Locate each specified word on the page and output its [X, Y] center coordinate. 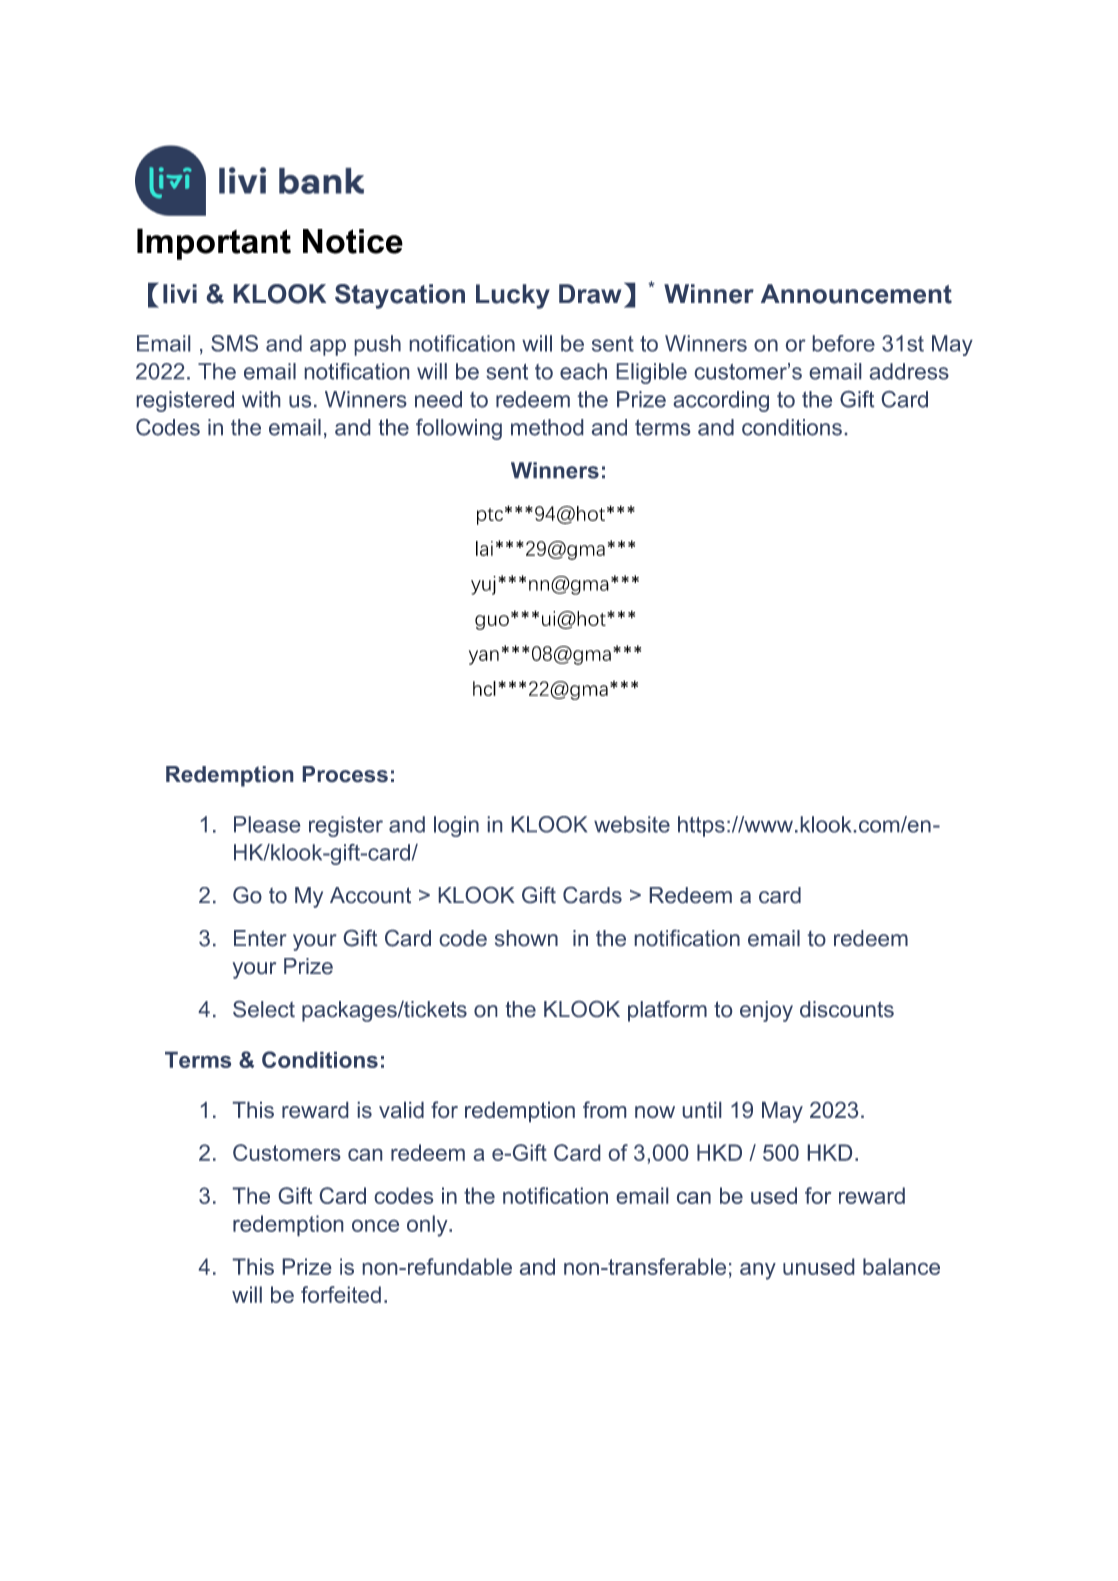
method [547, 427]
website [632, 824]
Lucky [513, 296]
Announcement [856, 294]
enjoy [766, 1011]
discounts [847, 1009]
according [721, 401]
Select [264, 1009]
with [261, 399]
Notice [353, 241]
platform [667, 1011]
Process [345, 774]
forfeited [341, 1294]
